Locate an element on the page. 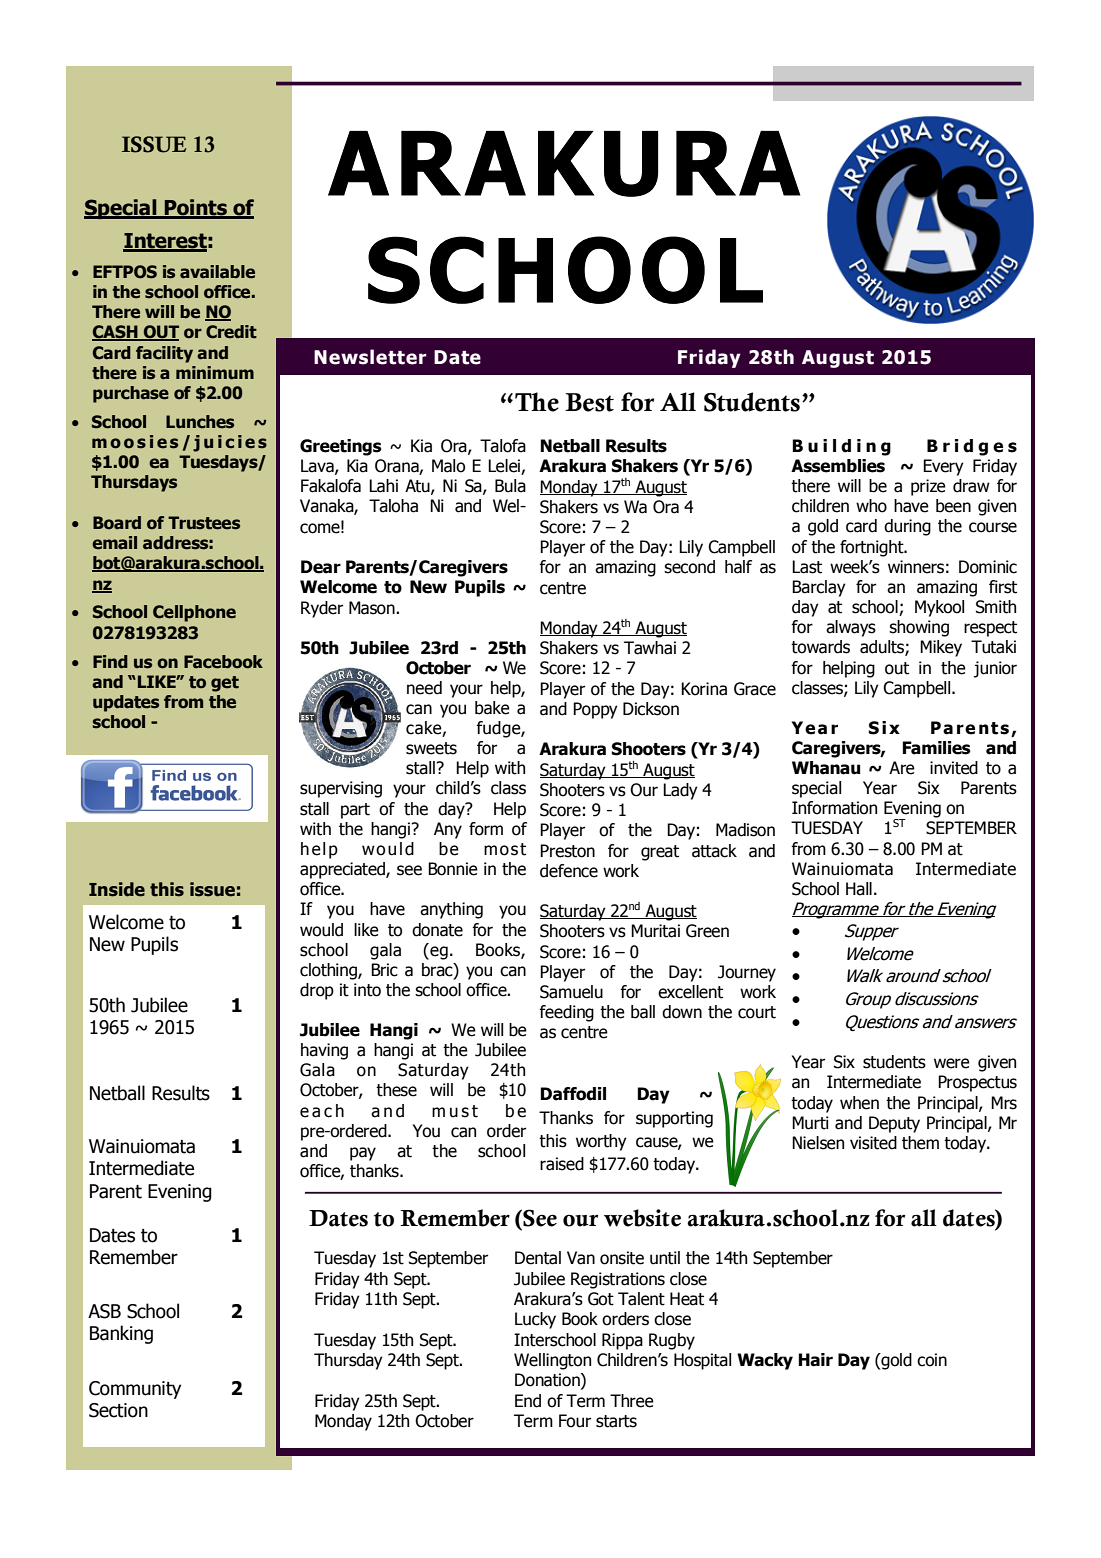  Cellphone is located at coordinates (194, 613).
